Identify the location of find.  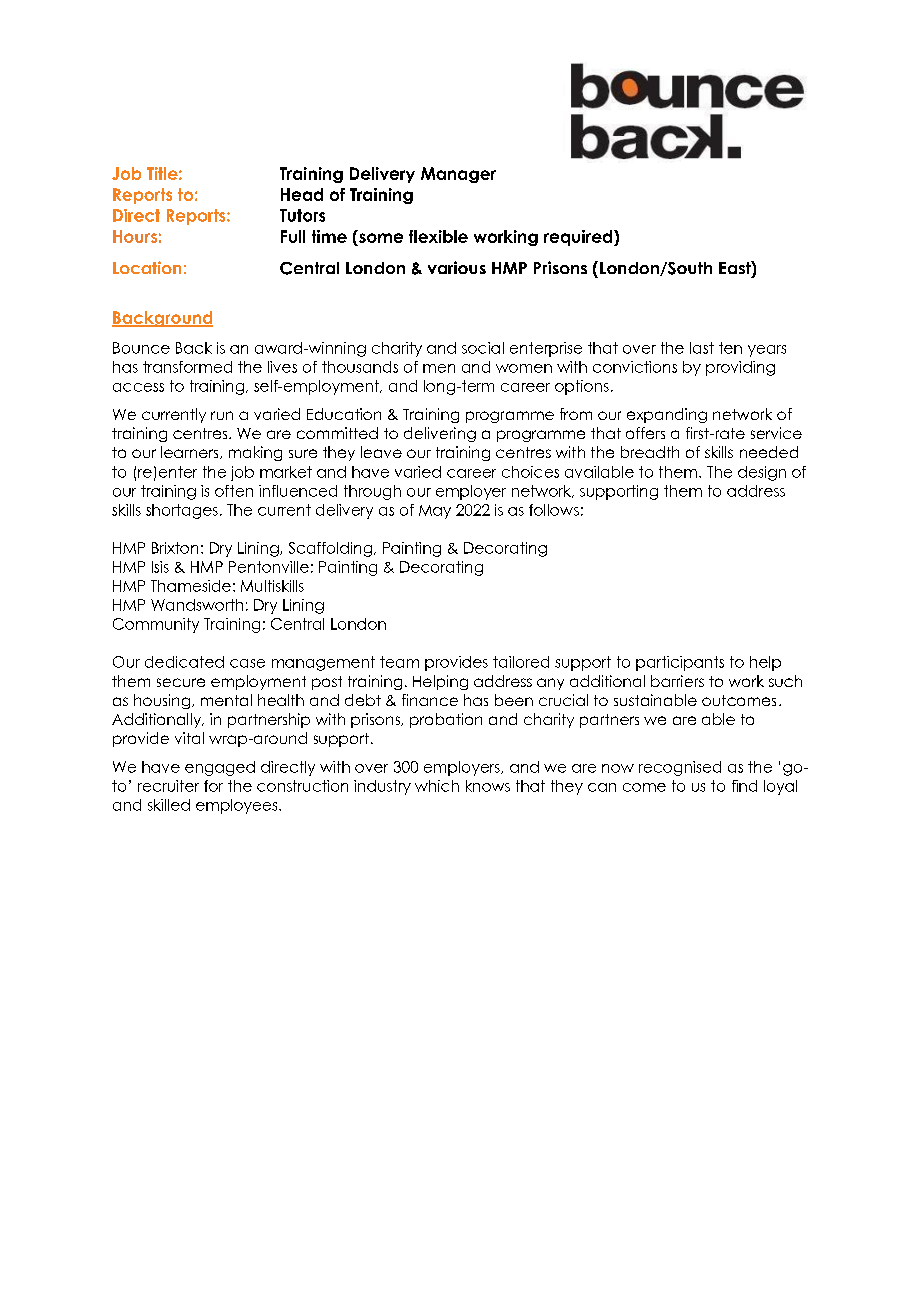
(744, 786).
